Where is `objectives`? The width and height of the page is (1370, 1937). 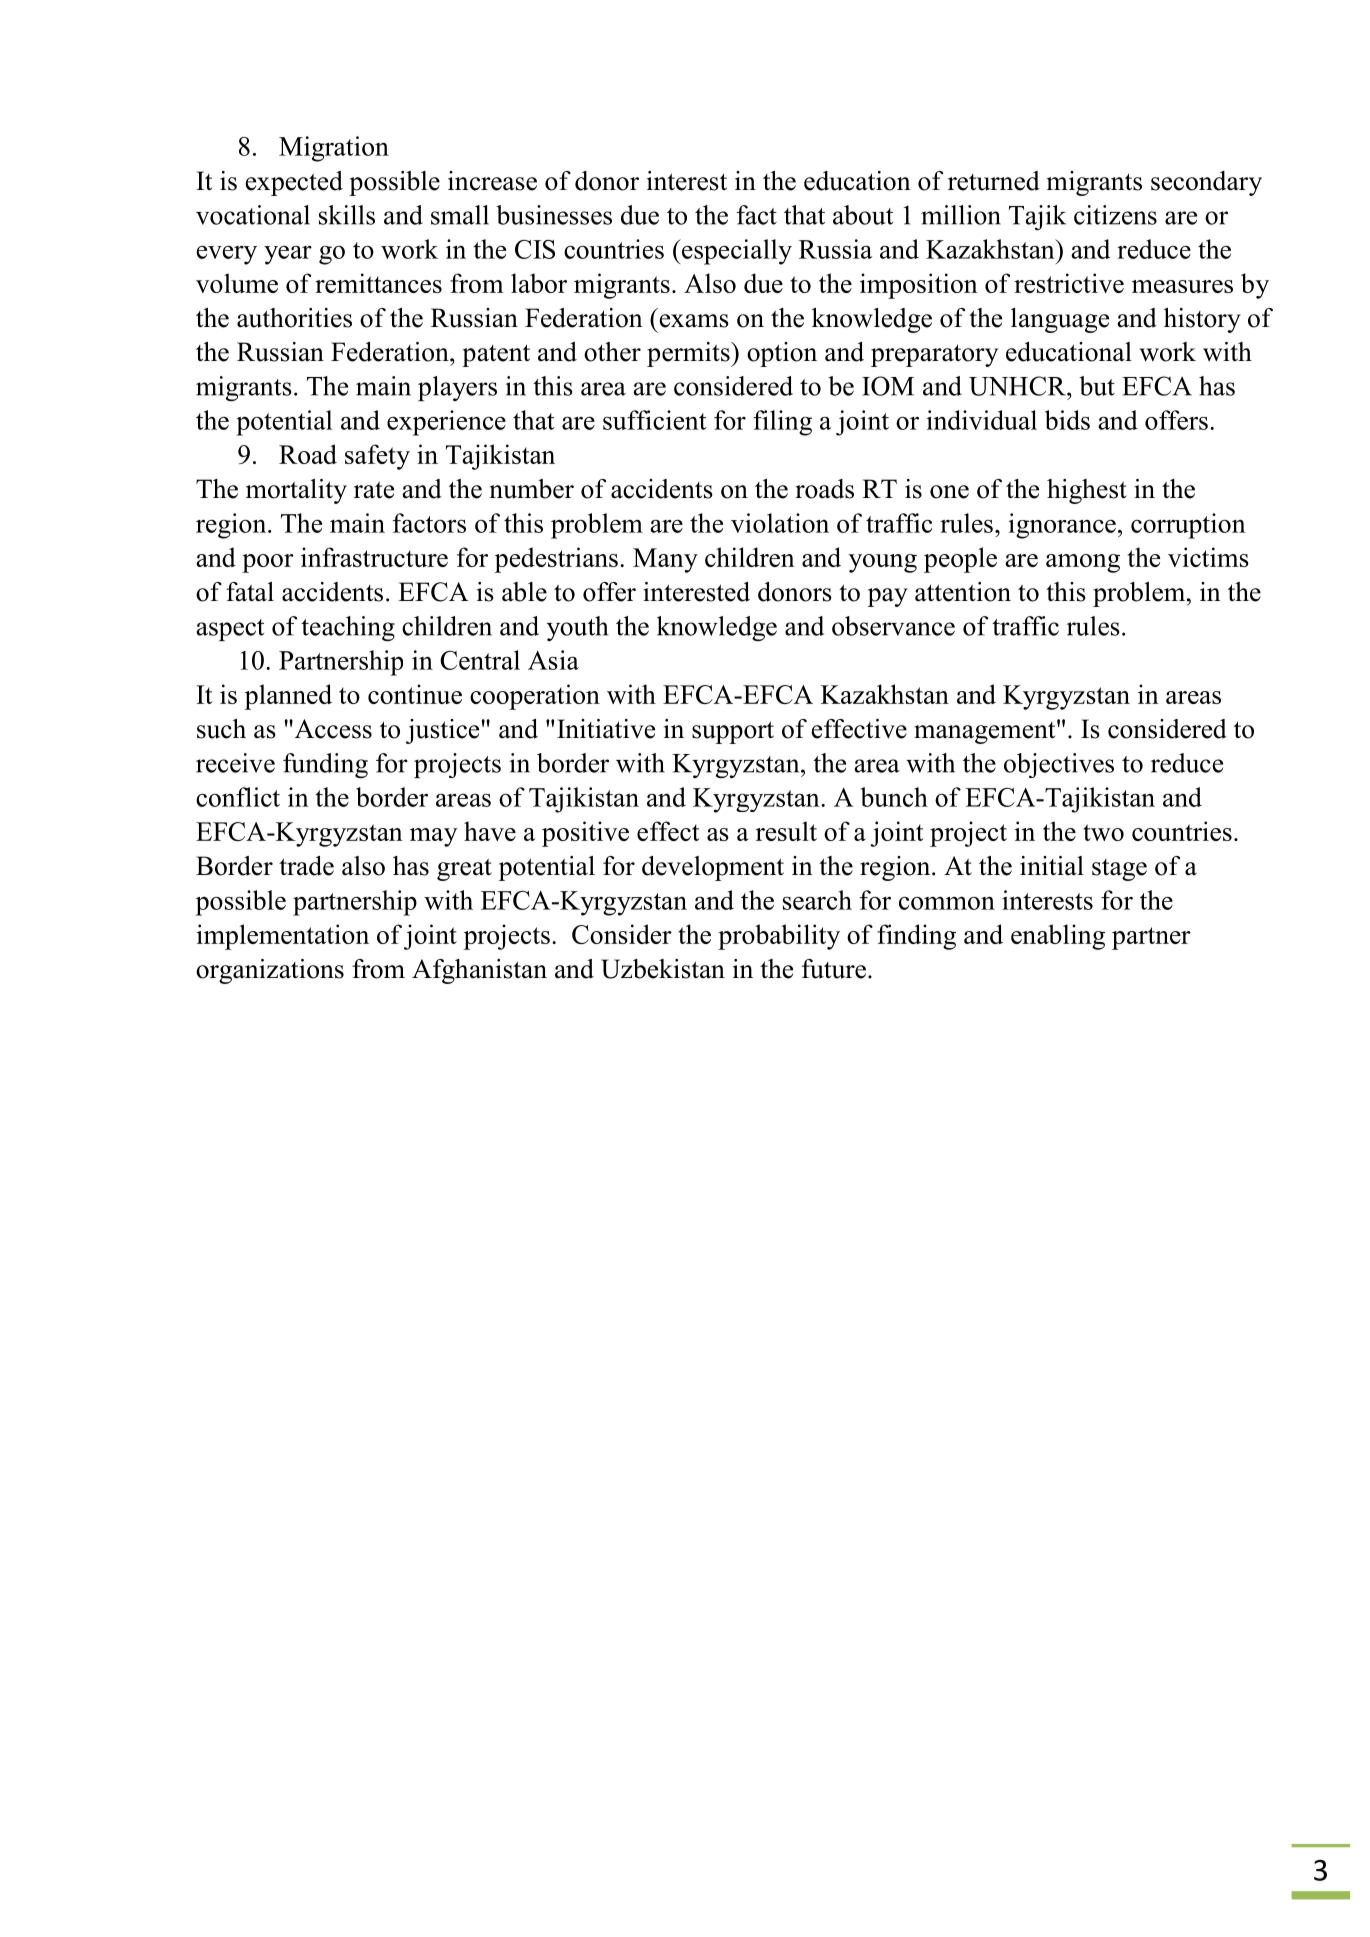 objectives is located at coordinates (1059, 765).
